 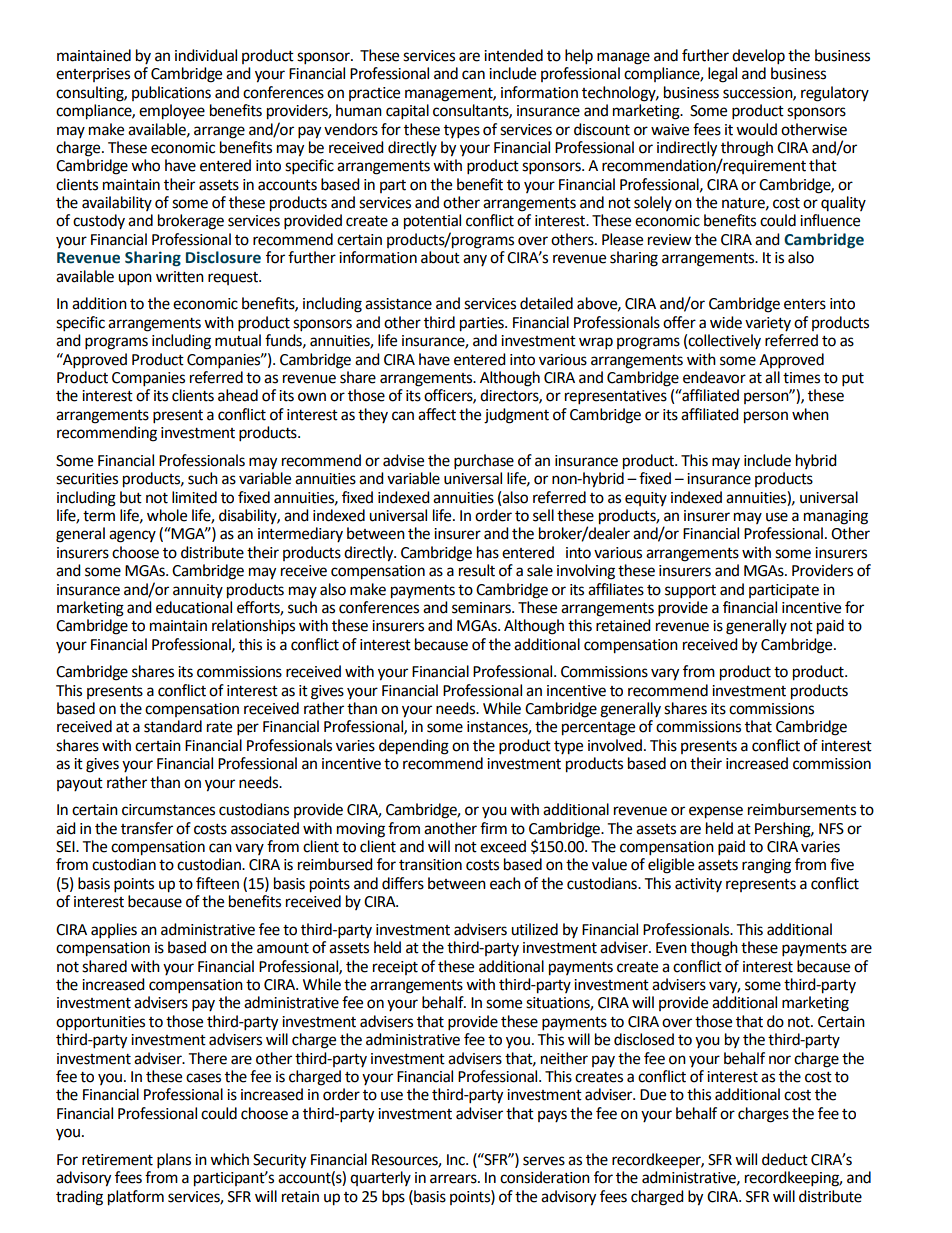 I want to click on bps, so click(x=393, y=1197).
